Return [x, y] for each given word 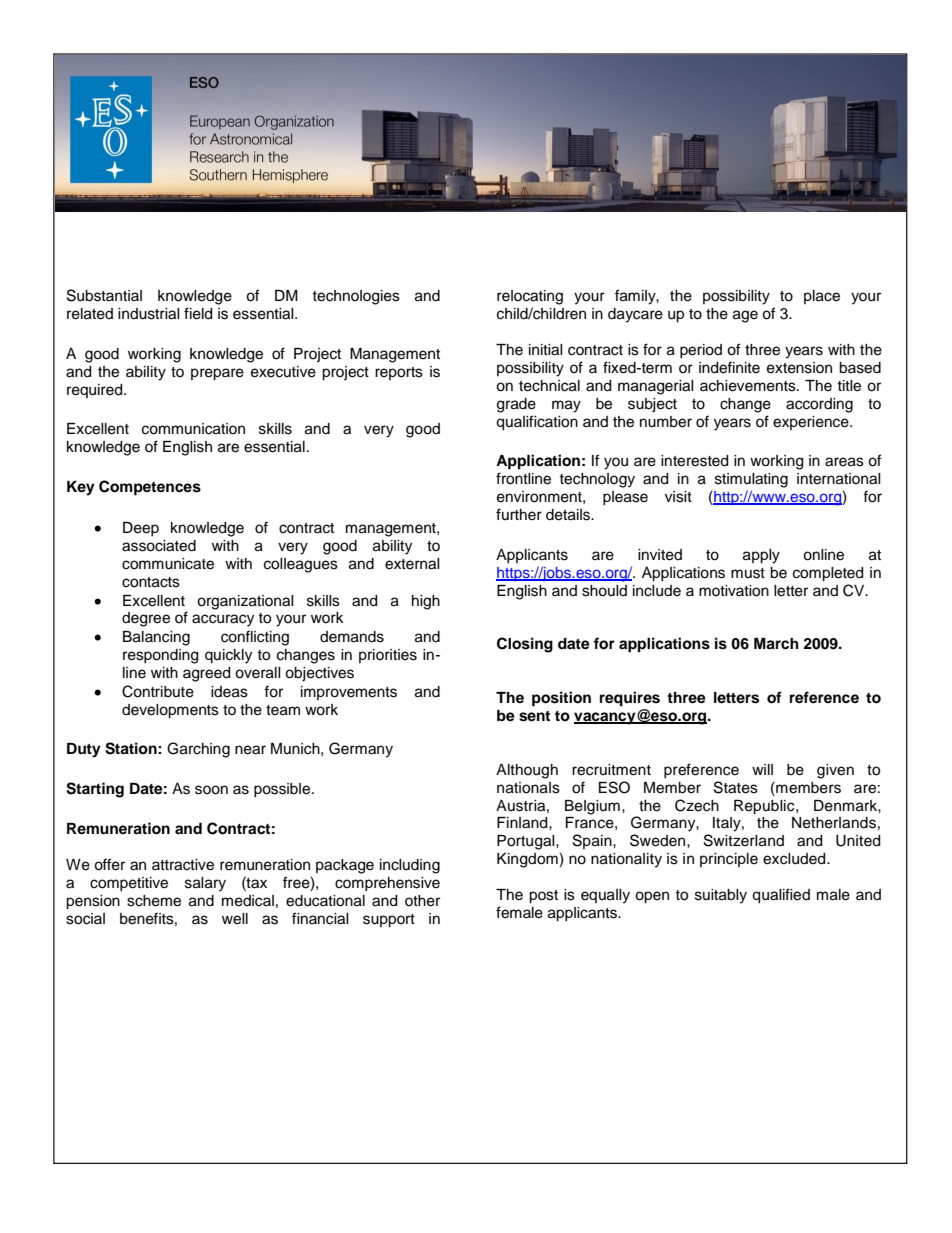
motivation [734, 591]
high [426, 602]
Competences [150, 488]
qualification [537, 423]
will [762, 769]
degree [146, 619]
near [250, 750]
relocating [530, 297]
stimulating [751, 480]
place [822, 297]
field [198, 313]
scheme [154, 901]
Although [527, 771]
